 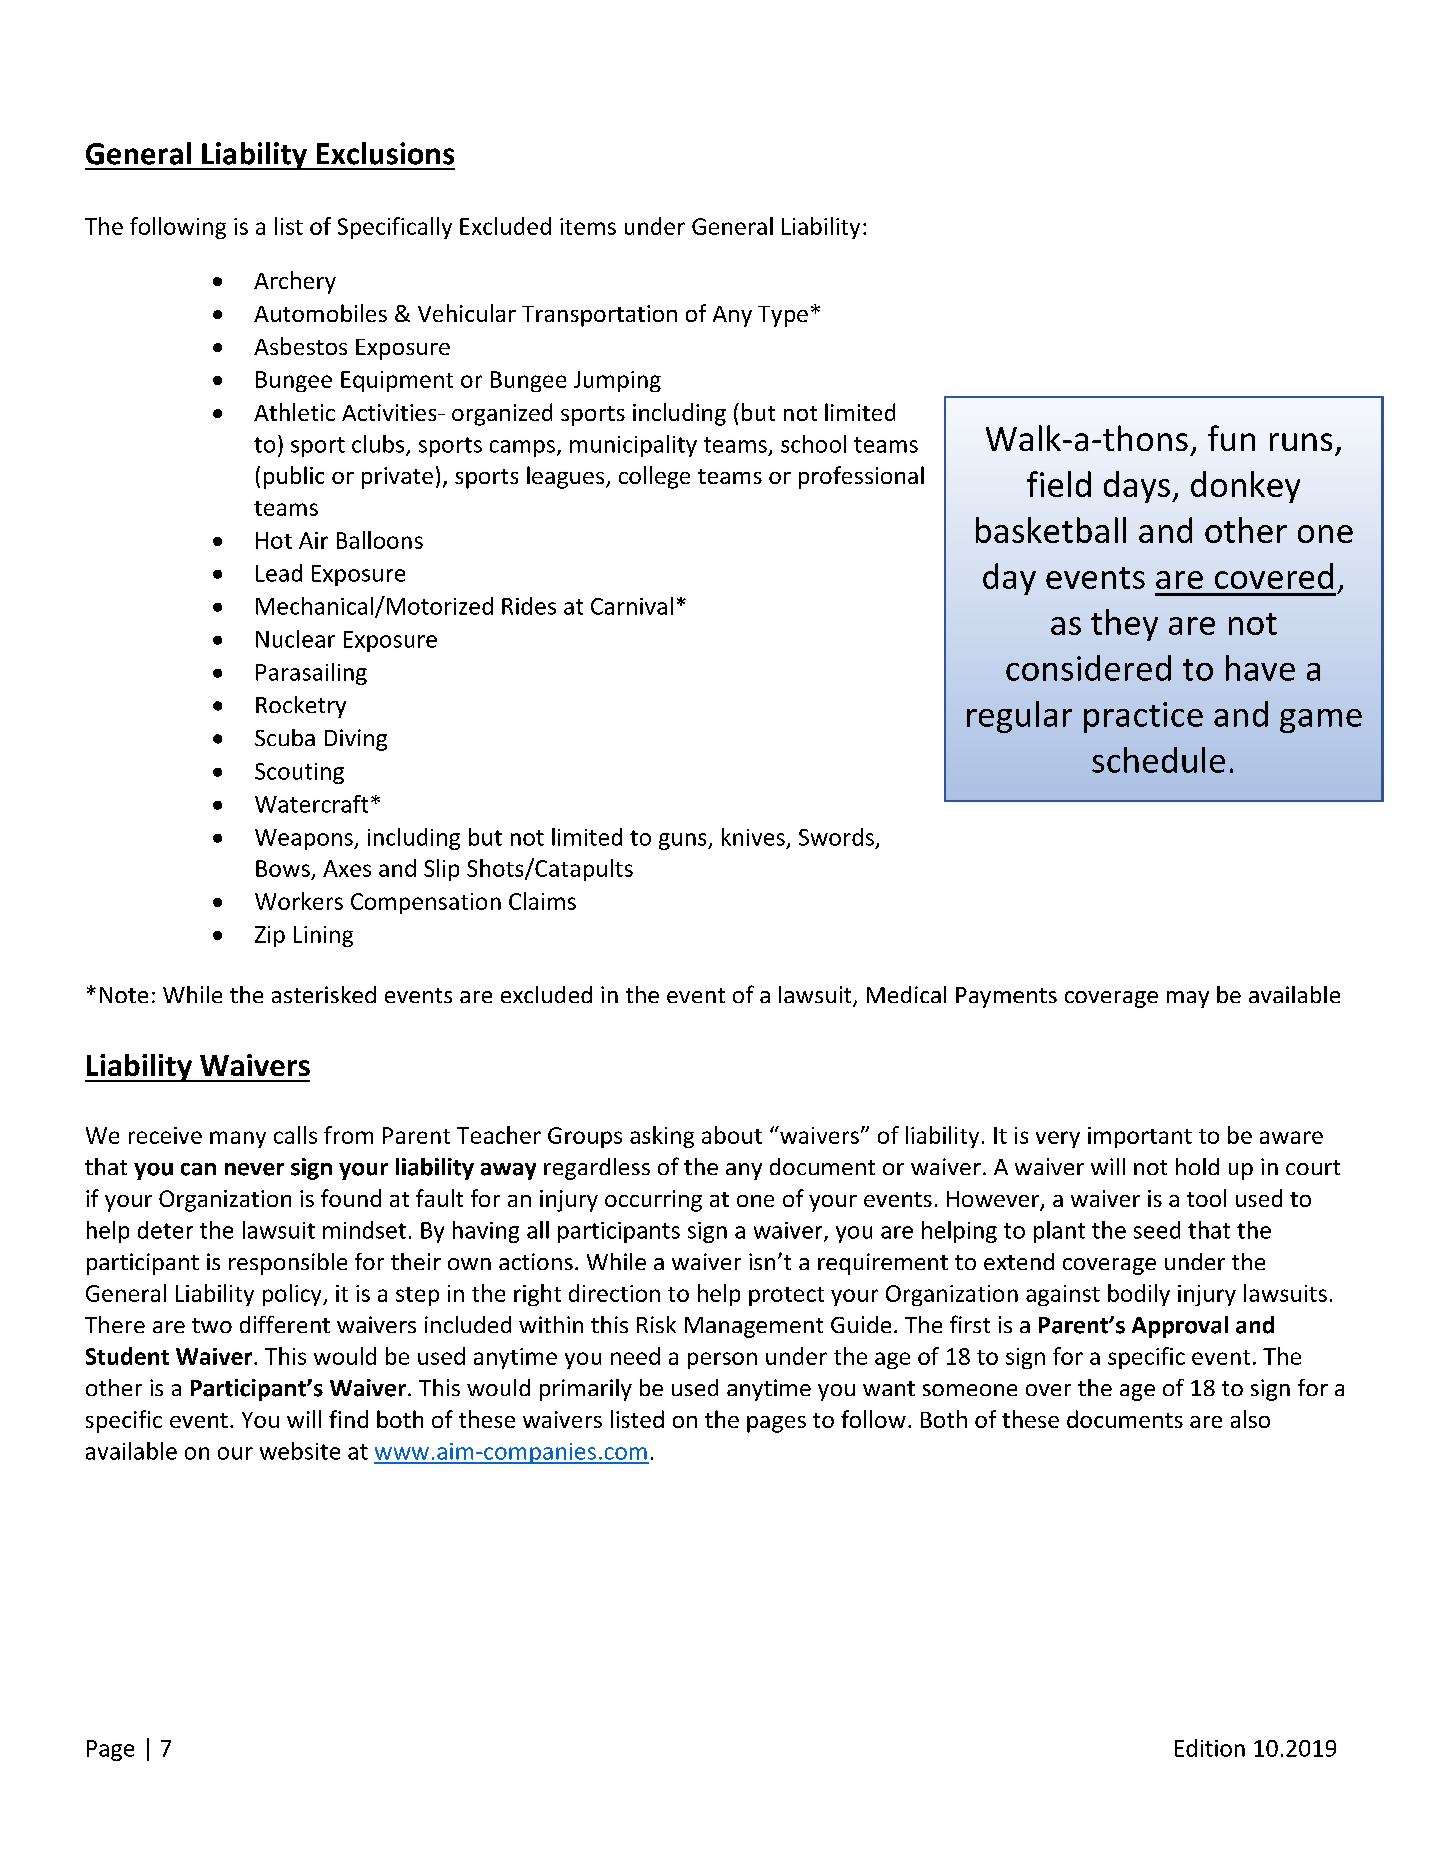 What do you see at coordinates (588, 226) in the screenshot?
I see `items` at bounding box center [588, 226].
